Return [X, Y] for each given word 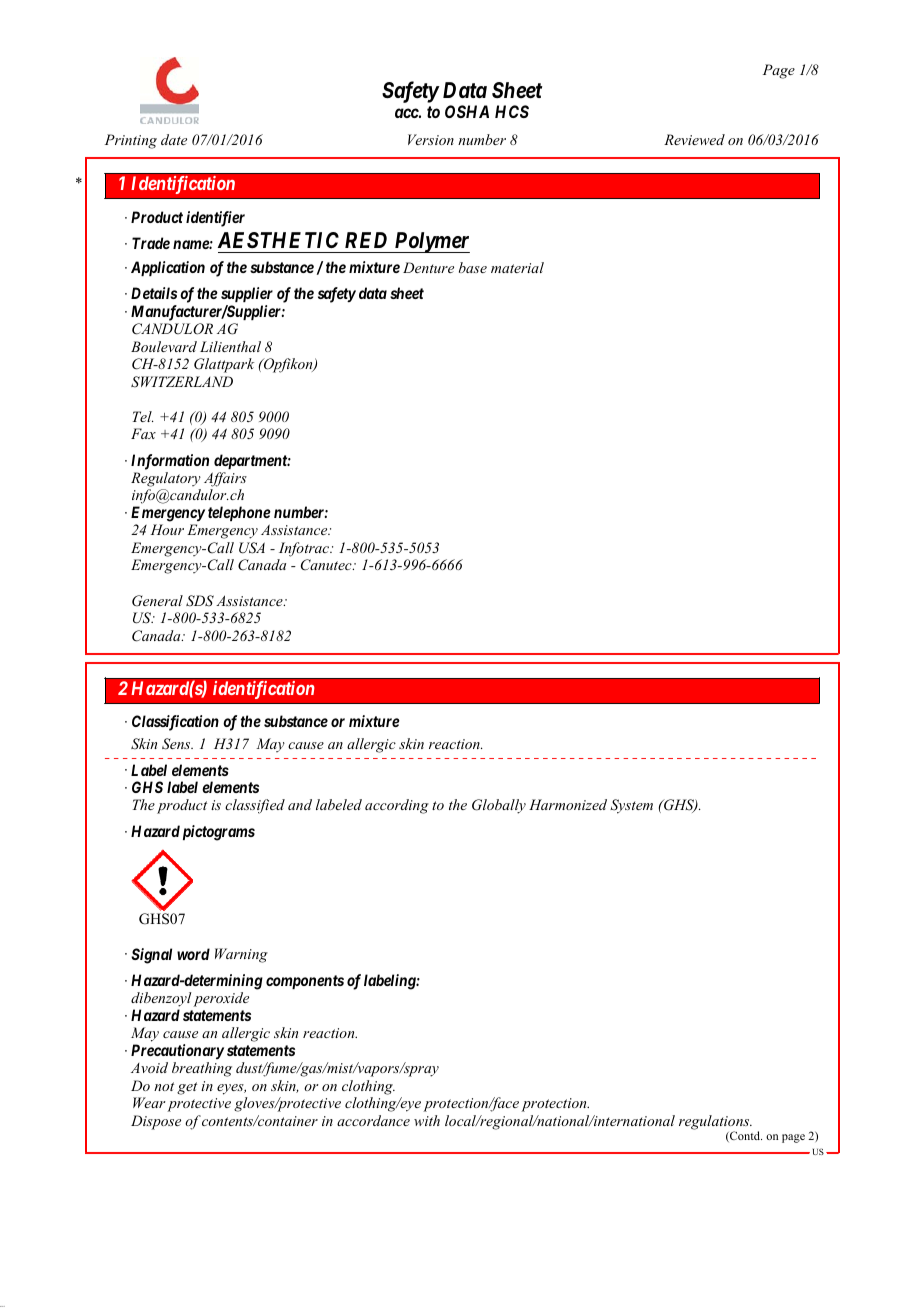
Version [431, 139]
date [174, 139]
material [517, 267]
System [631, 806]
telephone [239, 513]
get [187, 1088]
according [397, 806]
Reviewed [694, 139]
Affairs [225, 479]
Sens [177, 744]
